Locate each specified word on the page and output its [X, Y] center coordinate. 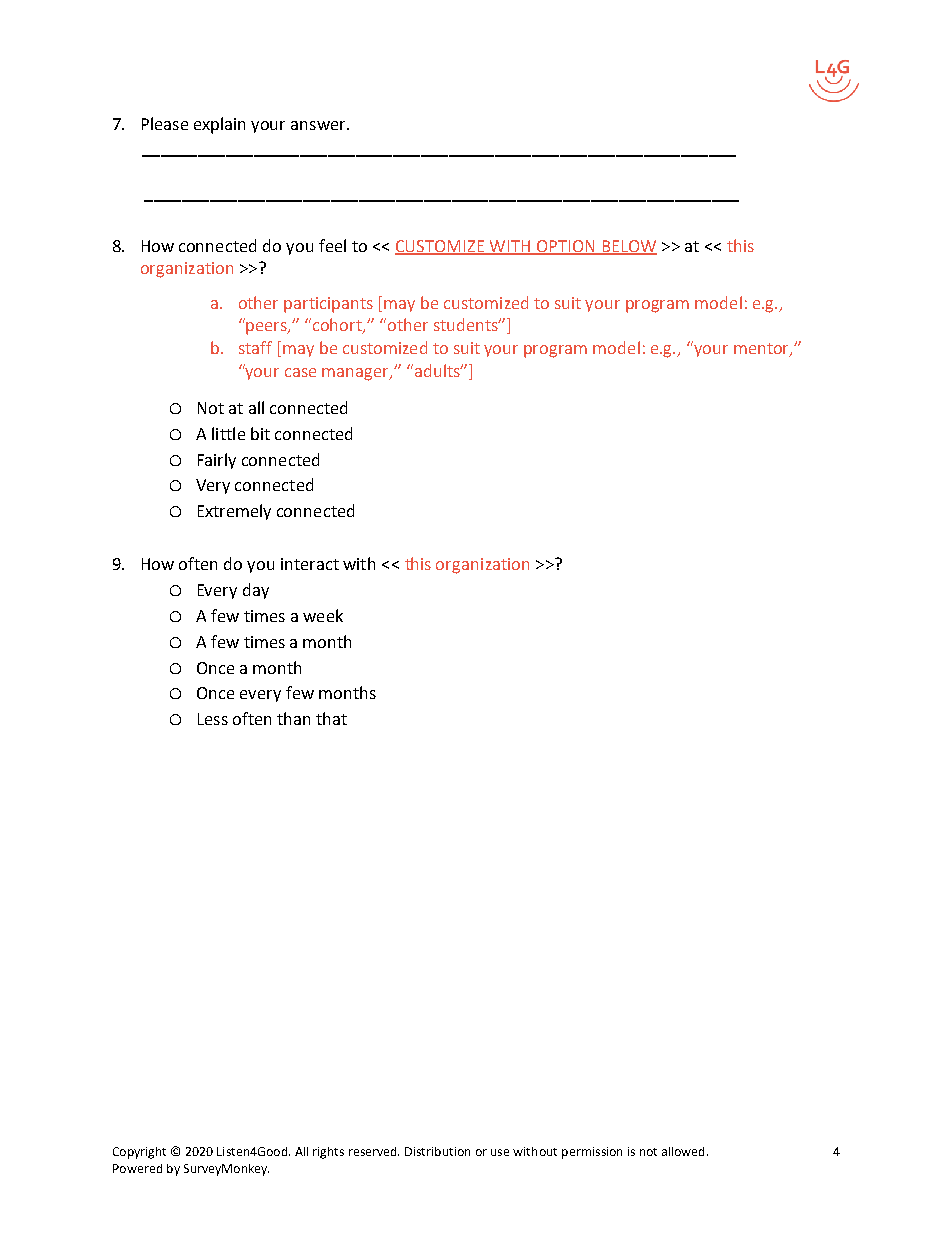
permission [592, 1153]
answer [319, 125]
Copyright [139, 1153]
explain [219, 125]
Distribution [437, 1151]
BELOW [628, 247]
